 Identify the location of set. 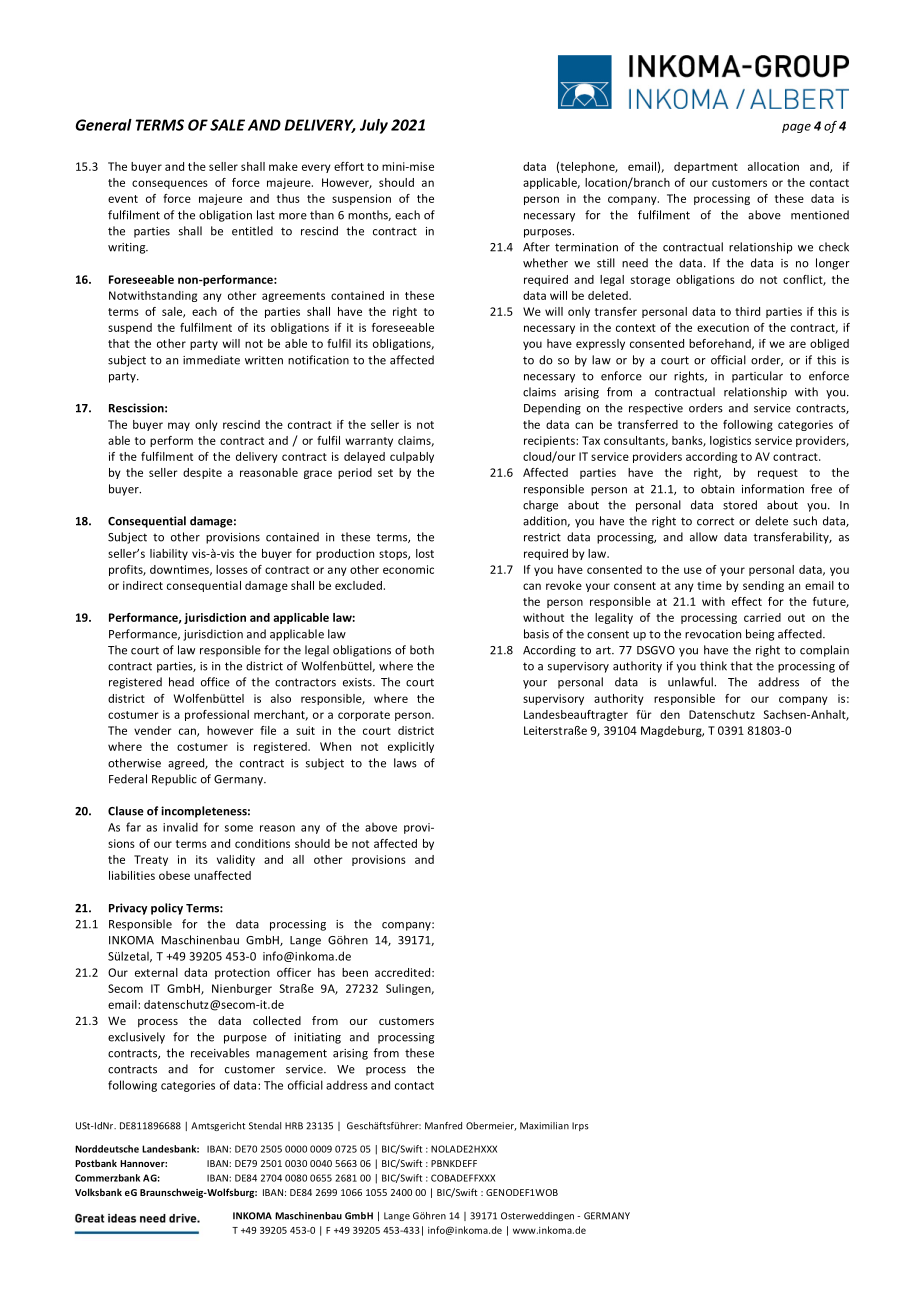
(385, 473).
